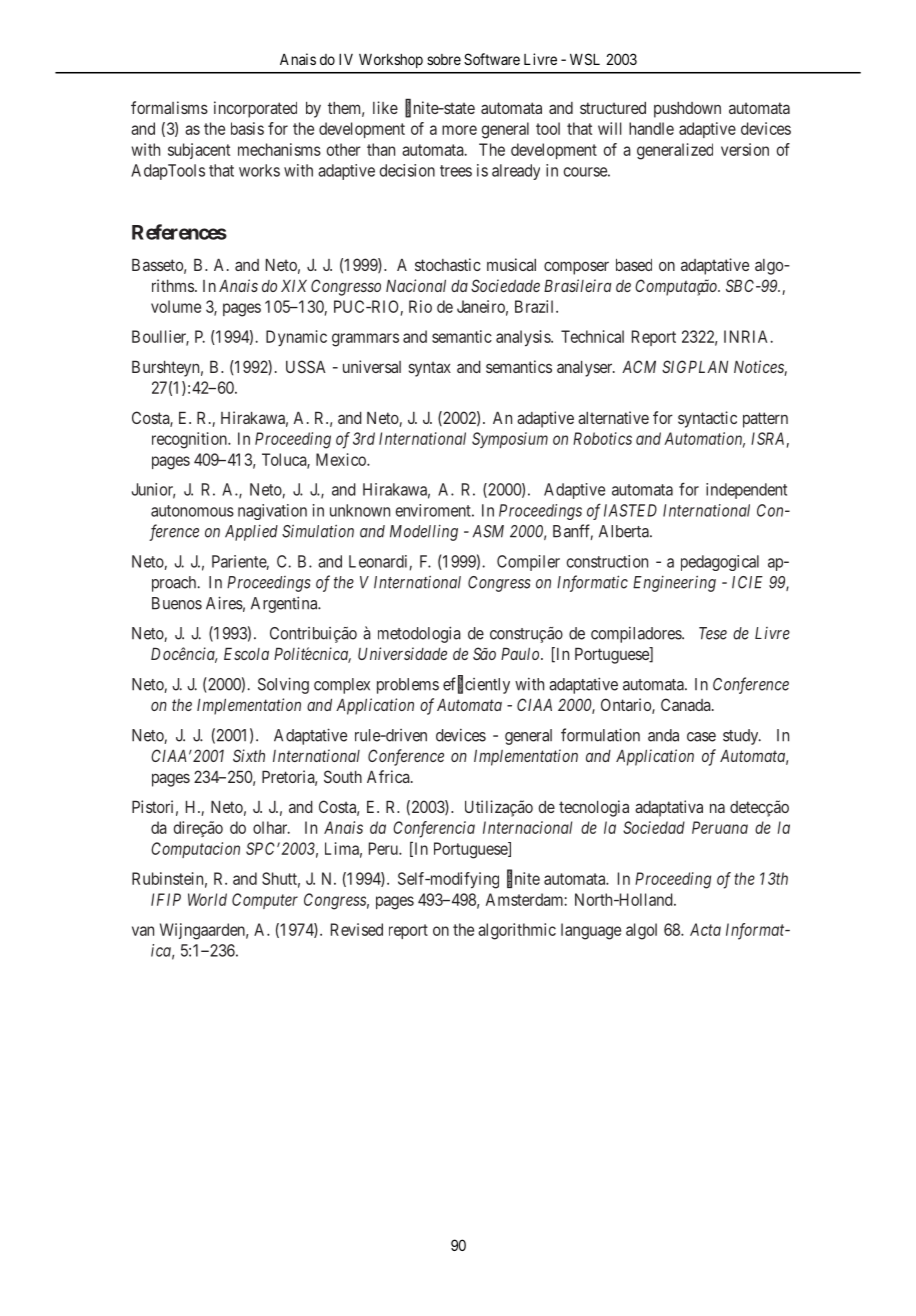 The height and width of the screenshot is (1316, 916). Describe the element at coordinates (192, 511) in the screenshot. I see `autonomous` at that location.
